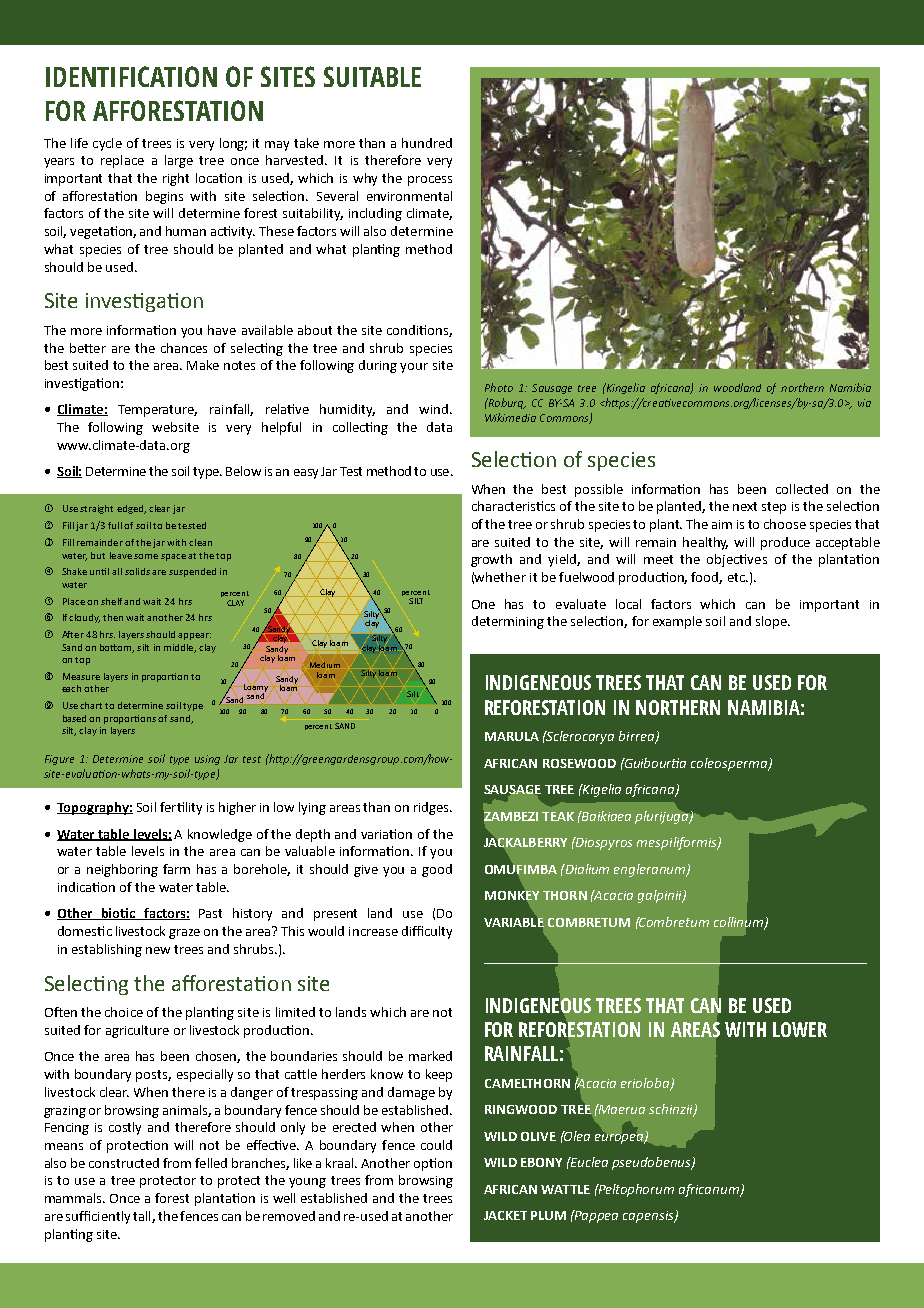 The image size is (924, 1308). Describe the element at coordinates (414, 368) in the page. I see `your` at that location.
